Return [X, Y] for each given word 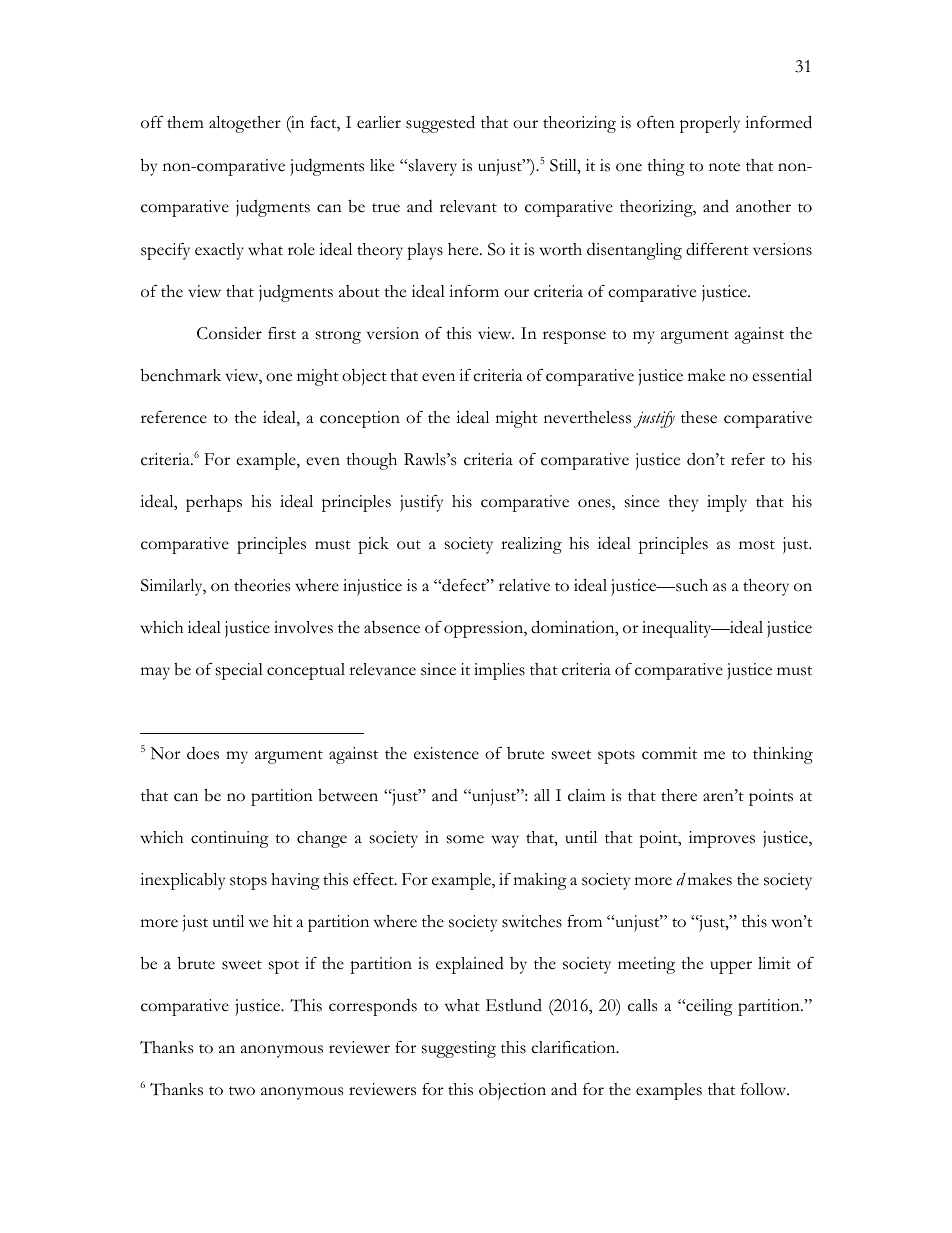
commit [669, 753]
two [242, 1091]
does [203, 753]
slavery [433, 167]
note [724, 167]
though [371, 461]
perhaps [214, 503]
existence [446, 753]
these [699, 417]
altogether [245, 124]
